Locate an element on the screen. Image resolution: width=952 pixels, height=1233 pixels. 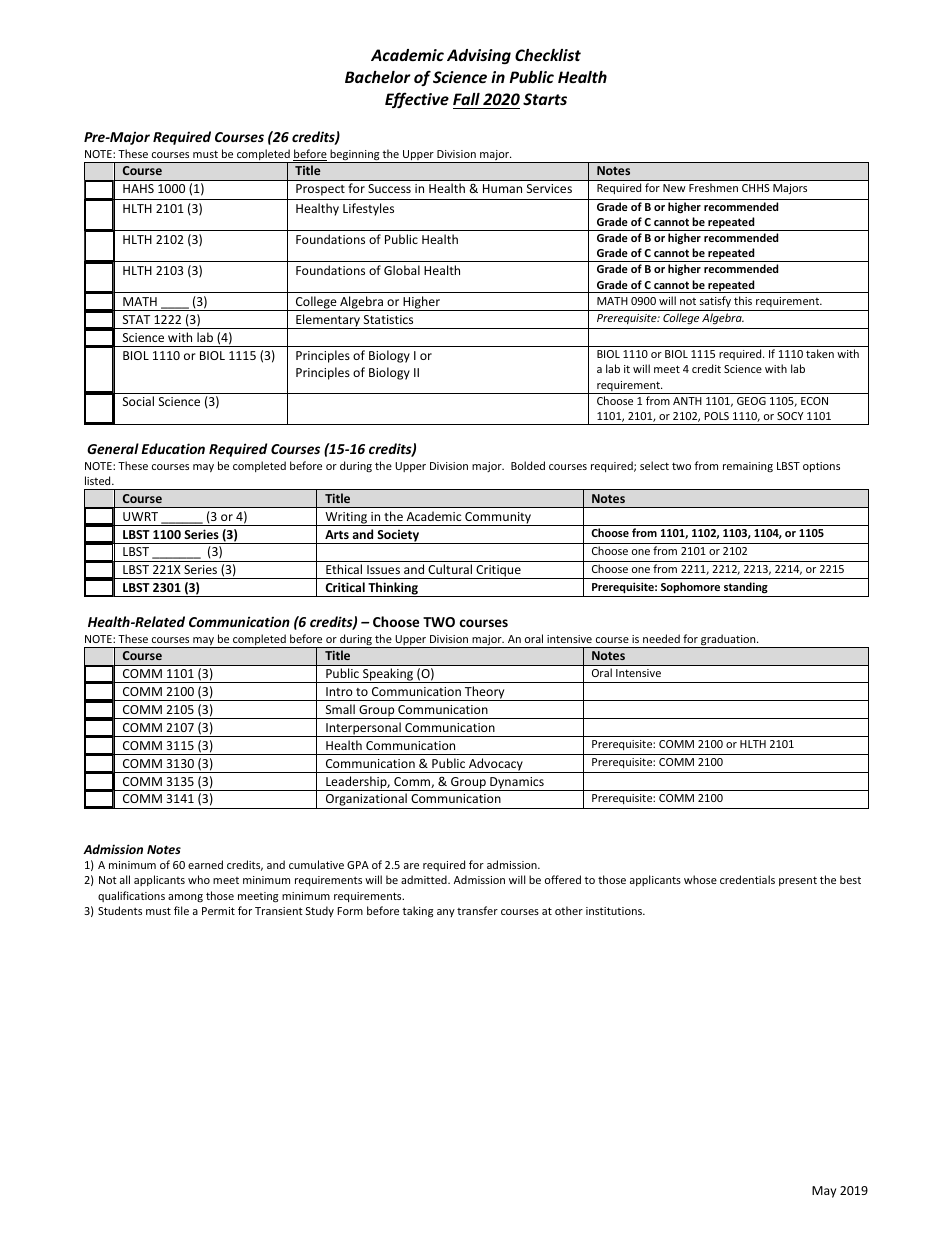
Bolded is located at coordinates (528, 465).
